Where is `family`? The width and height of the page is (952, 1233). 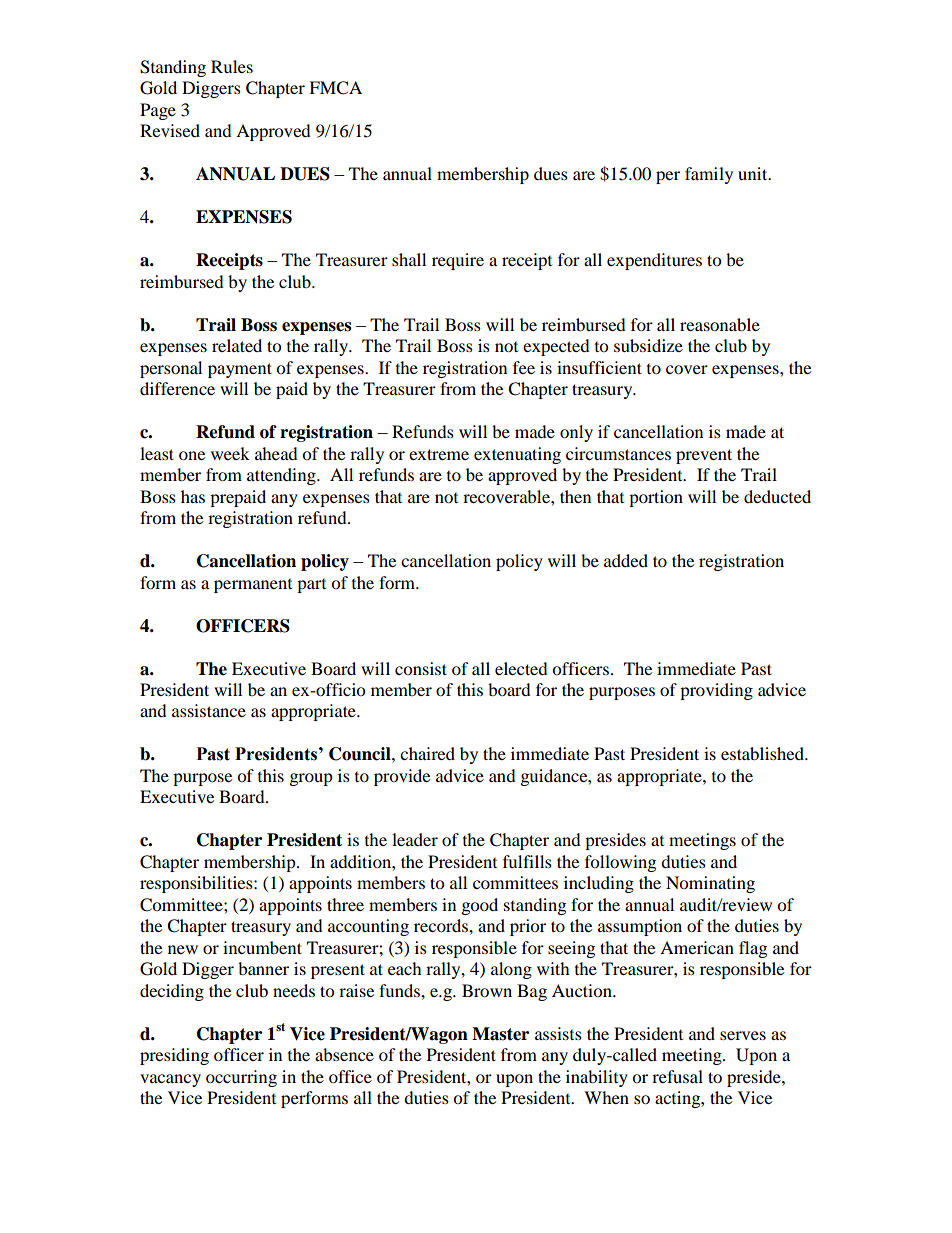 family is located at coordinates (709, 175).
